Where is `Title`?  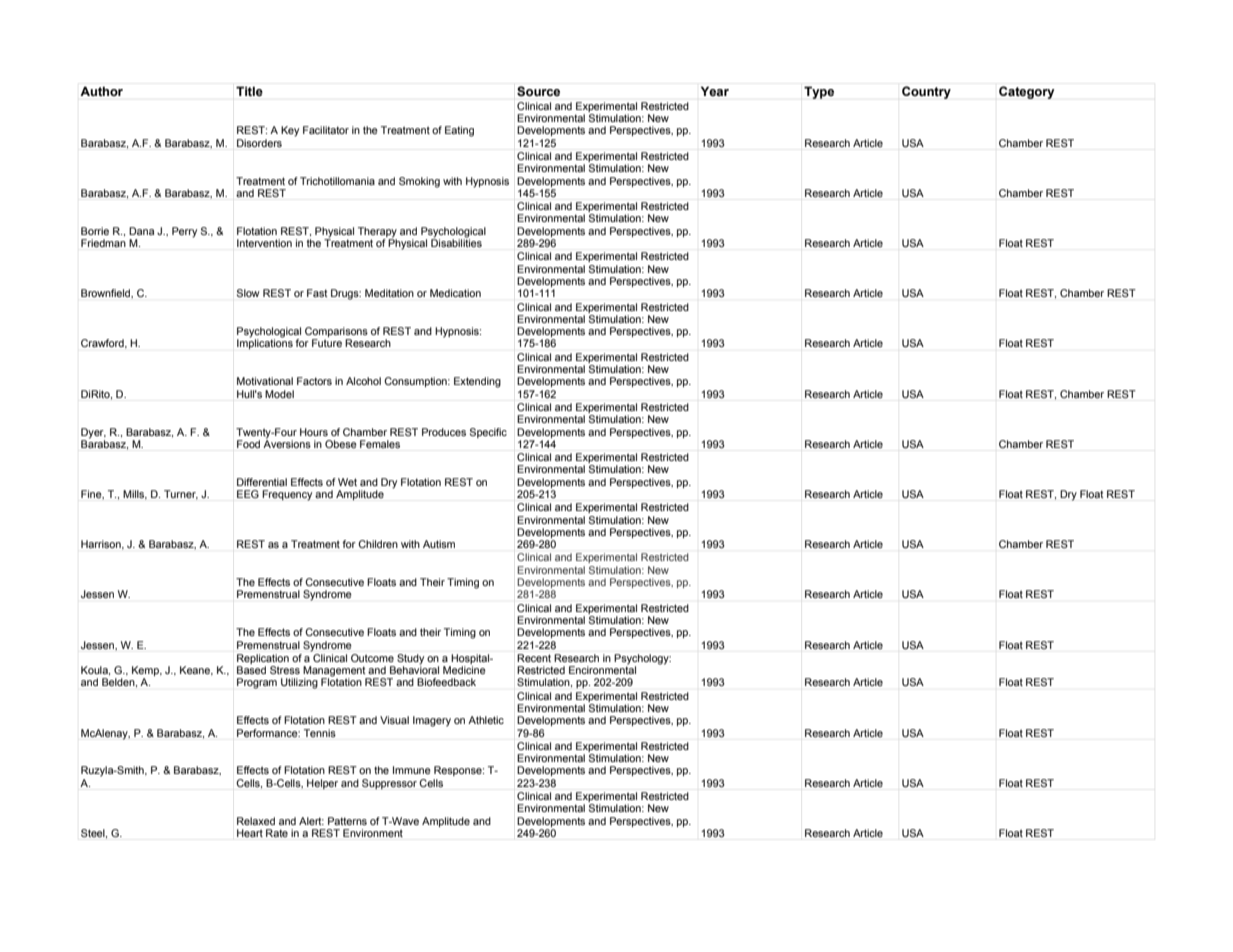
Title is located at coordinates (249, 91).
